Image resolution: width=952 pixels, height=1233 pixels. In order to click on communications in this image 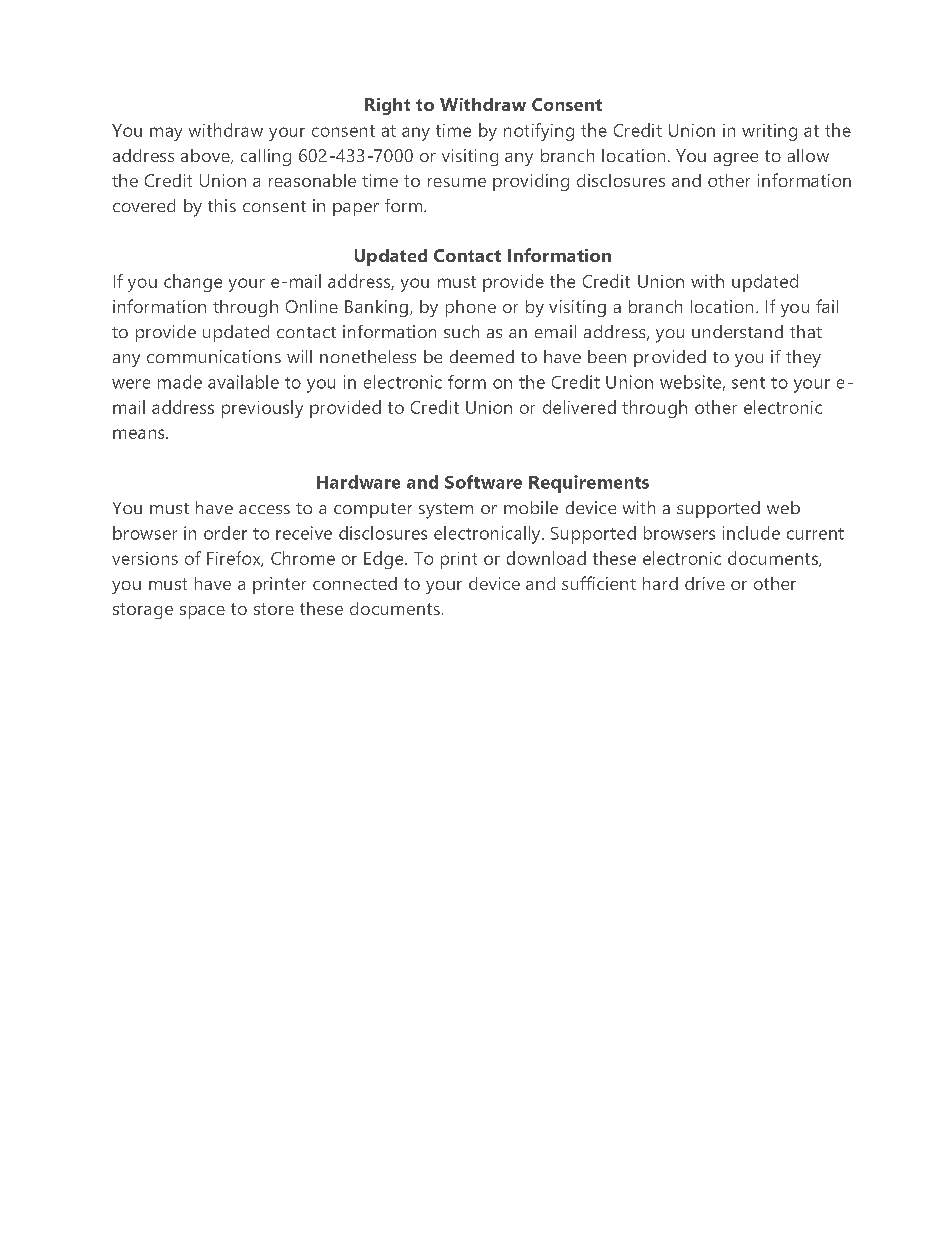, I will do `click(214, 356)`.
